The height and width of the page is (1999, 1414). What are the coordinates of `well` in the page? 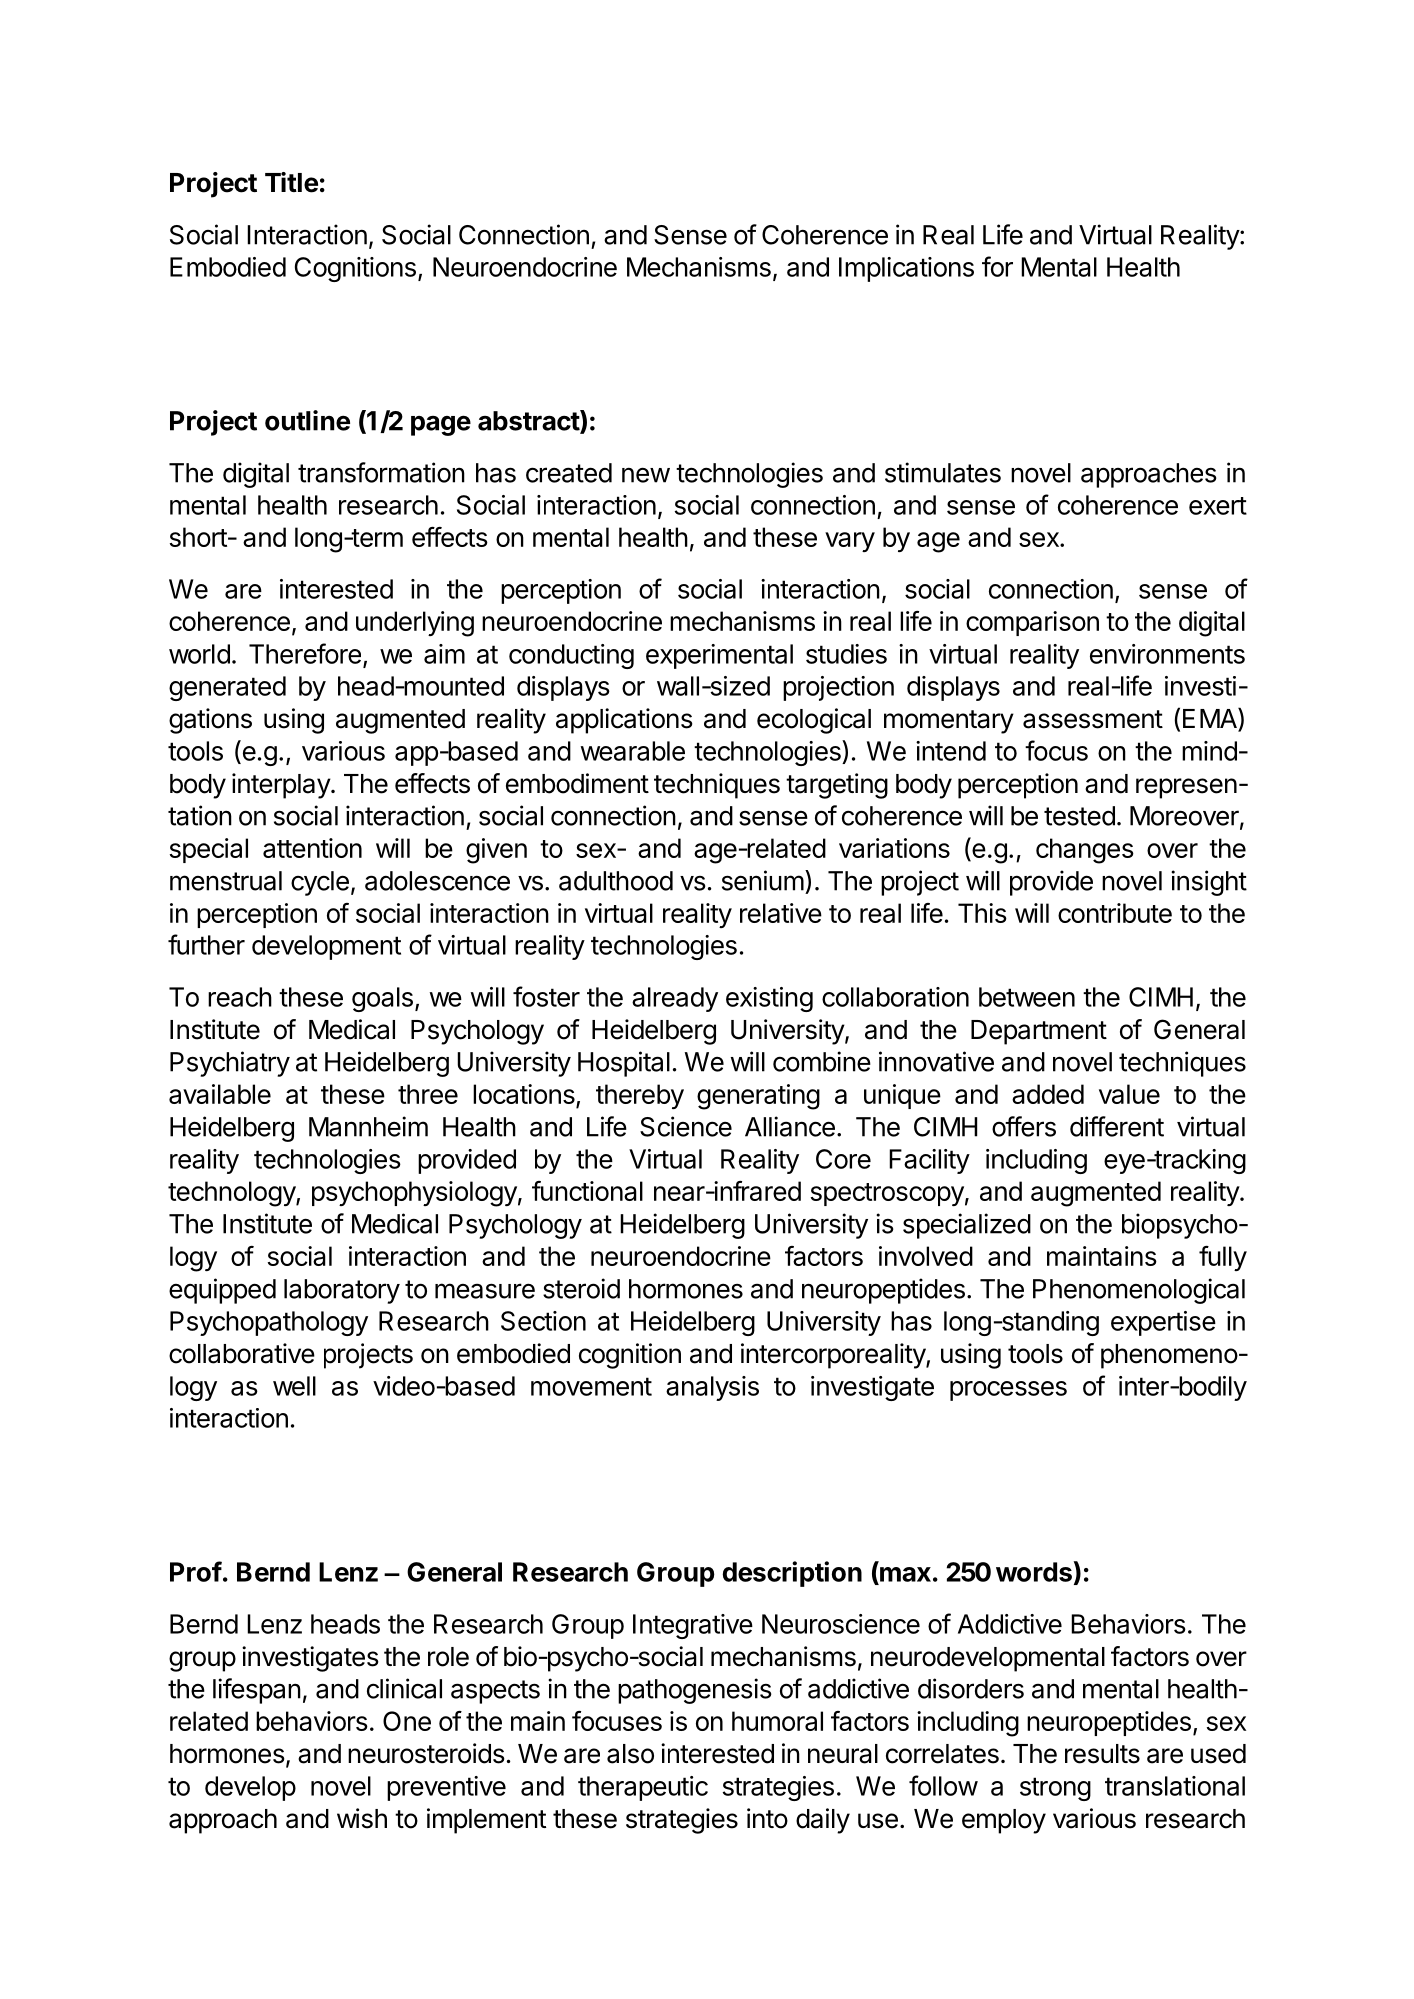 It's located at (294, 1386).
